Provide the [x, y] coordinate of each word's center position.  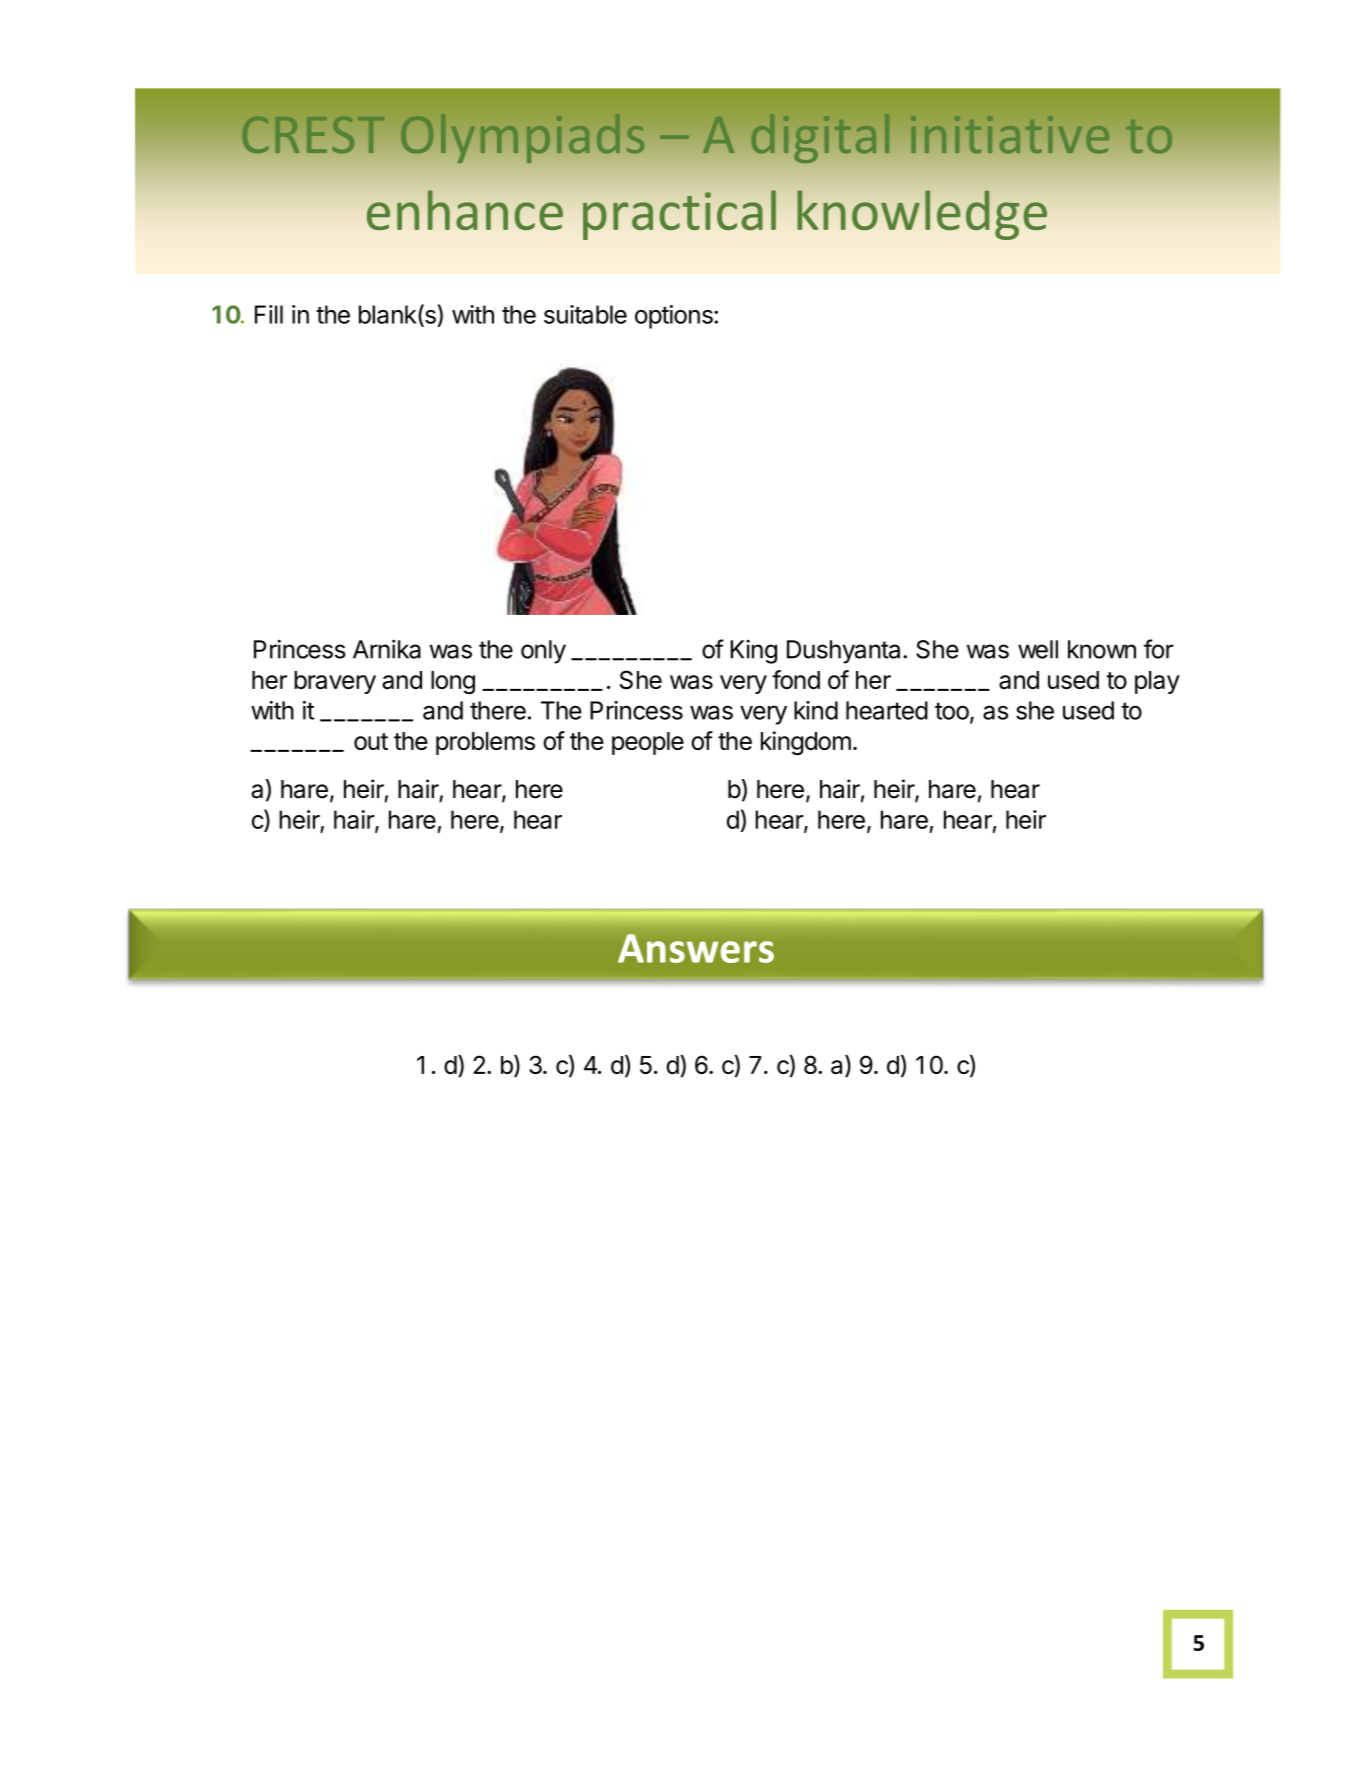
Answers [696, 948]
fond [796, 679]
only [543, 652]
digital [820, 138]
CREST [313, 134]
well [1038, 649]
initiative [1010, 134]
